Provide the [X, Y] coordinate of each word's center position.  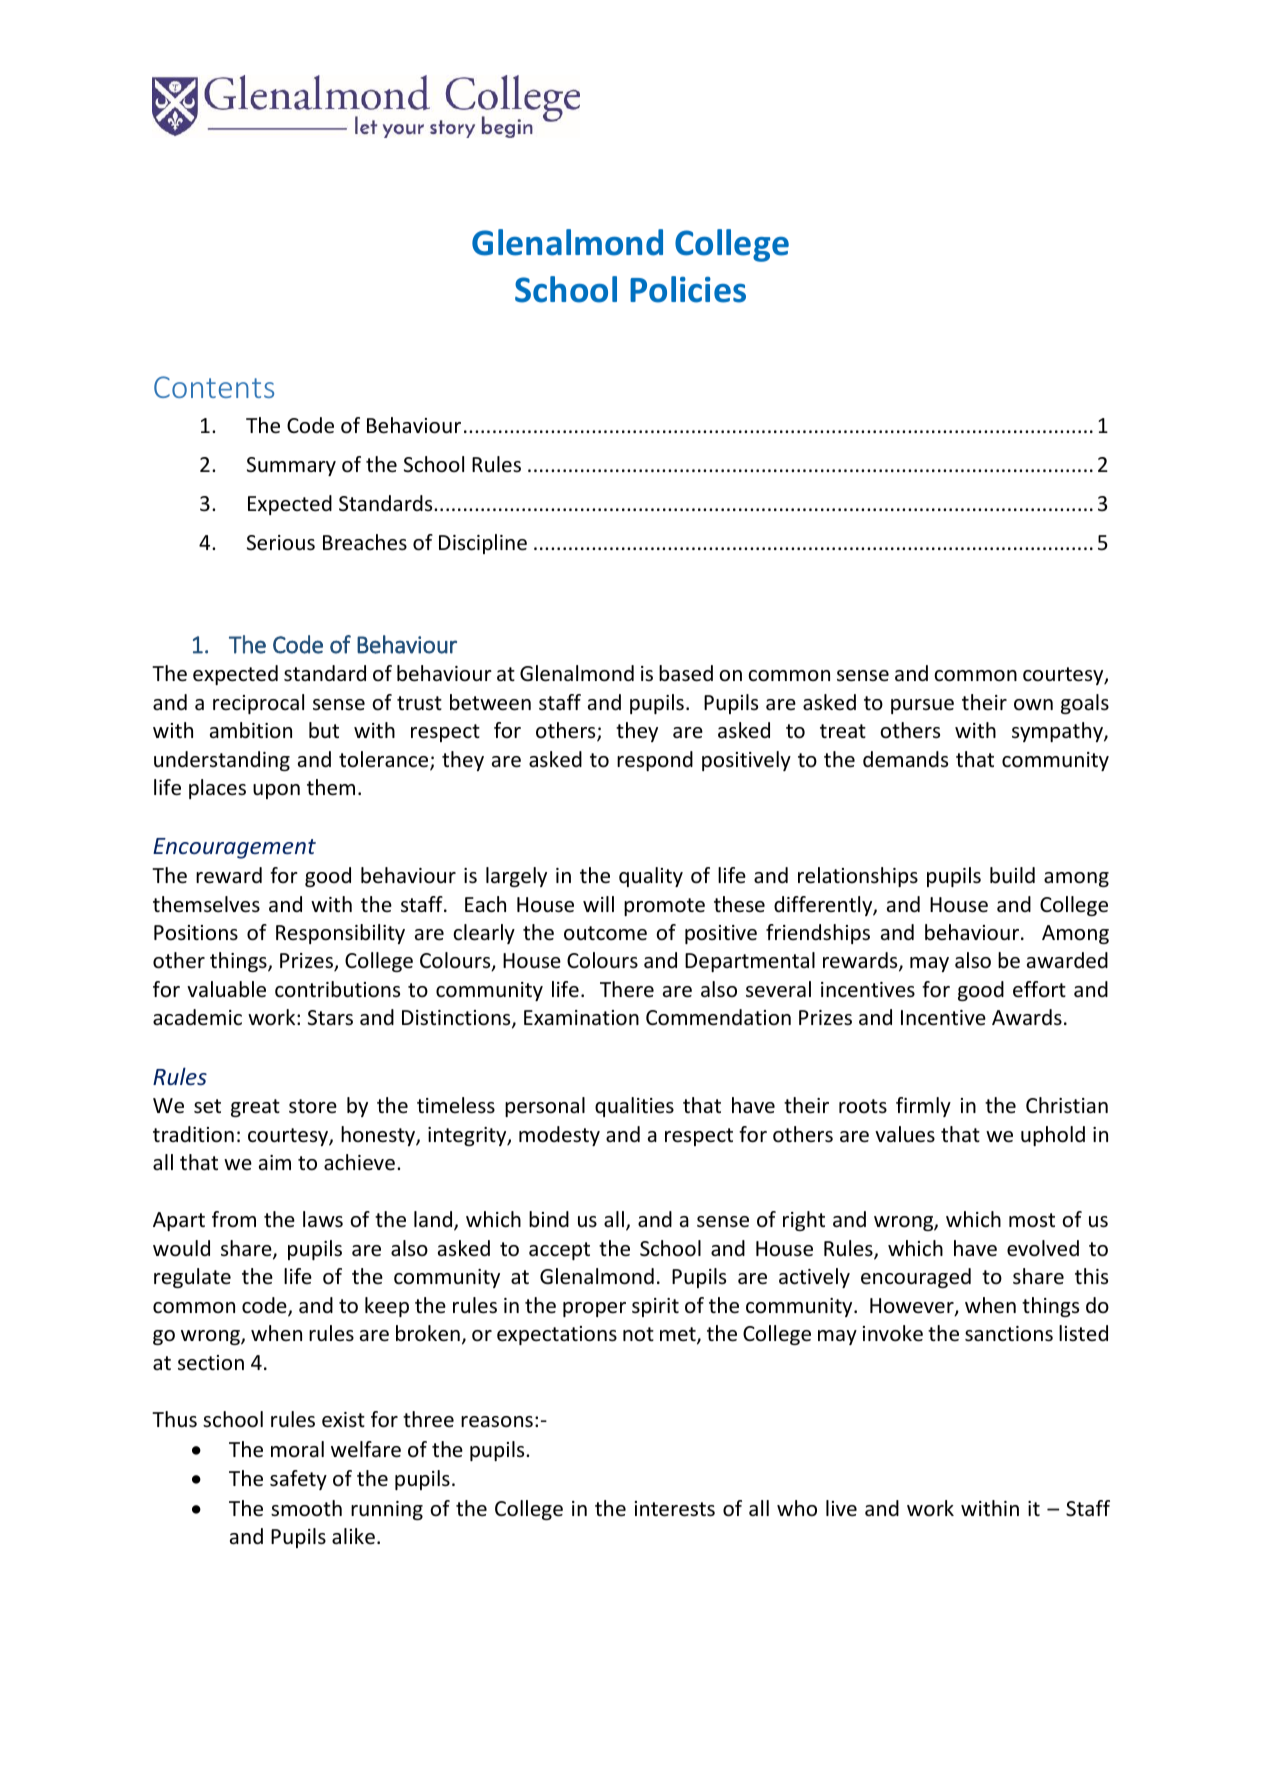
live [841, 1508]
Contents [214, 387]
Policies [688, 289]
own [1033, 704]
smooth [306, 1508]
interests [675, 1509]
